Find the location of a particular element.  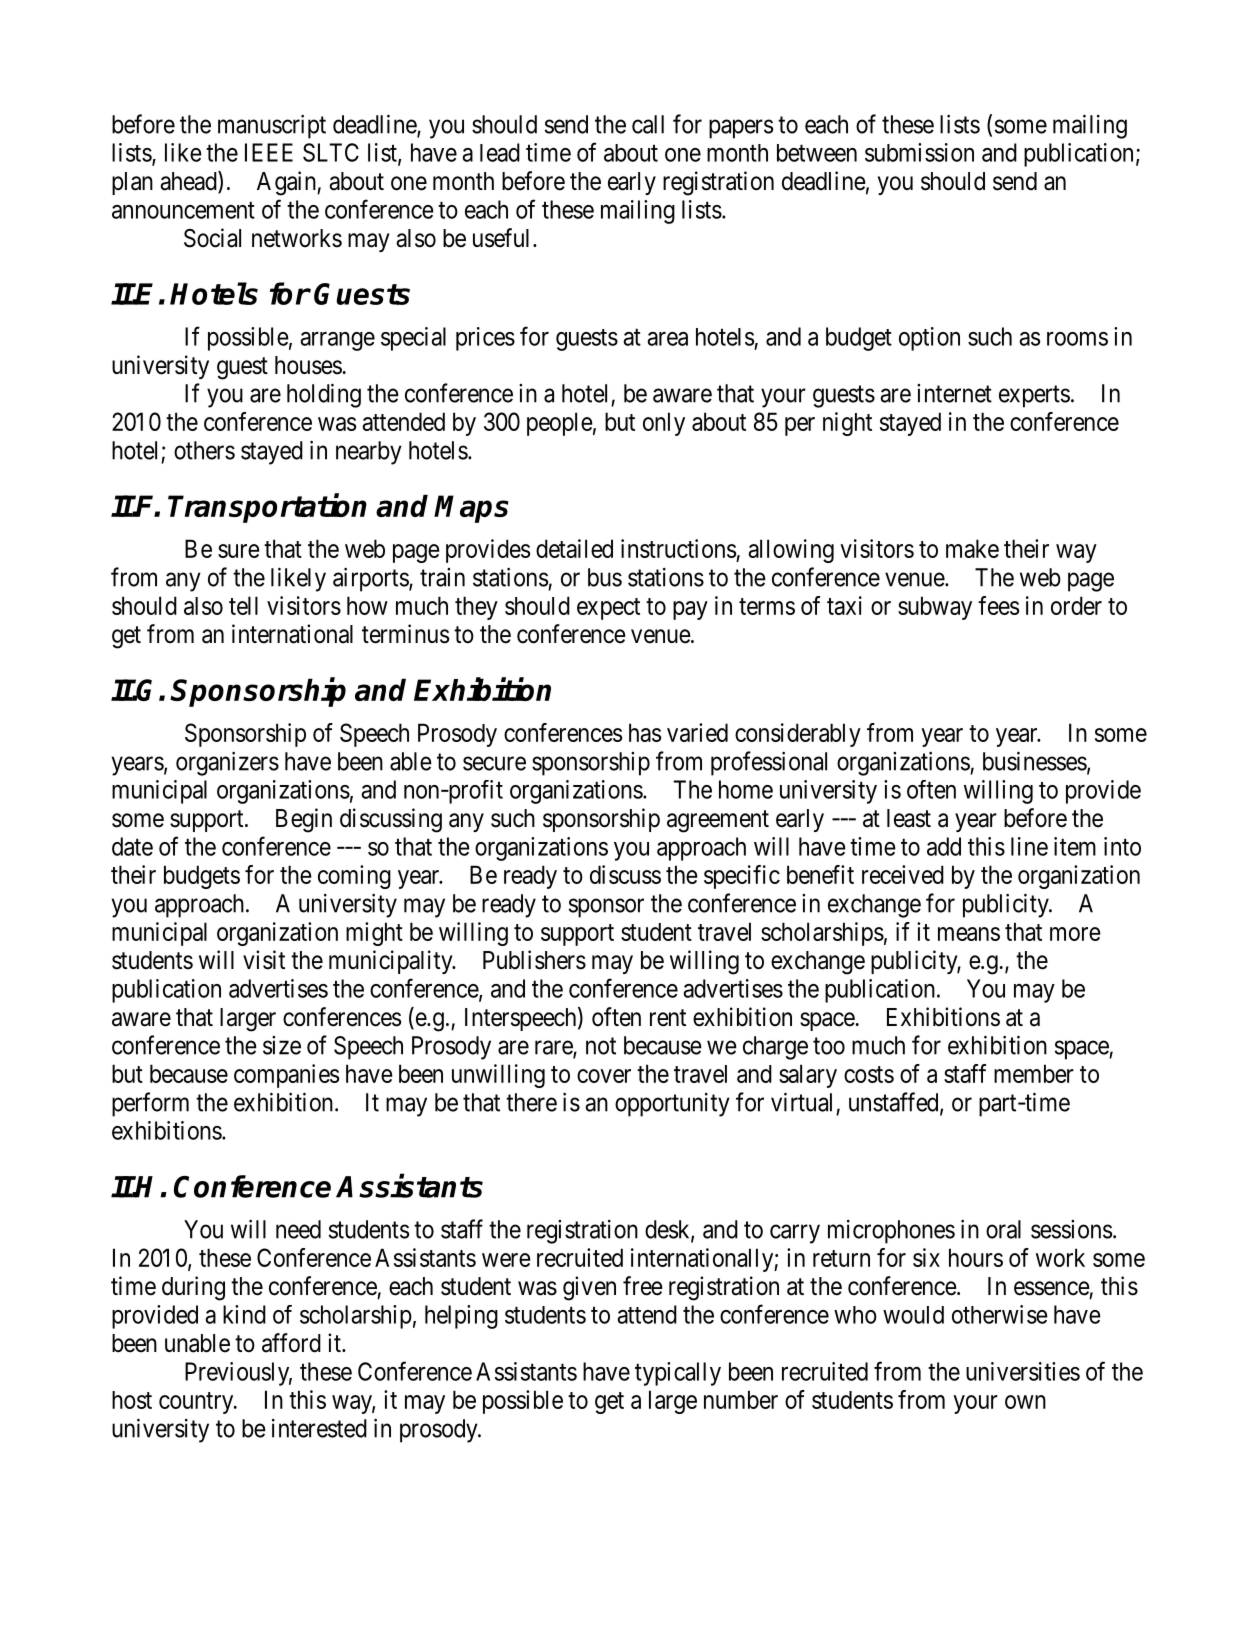

IEEE is located at coordinates (269, 152).
